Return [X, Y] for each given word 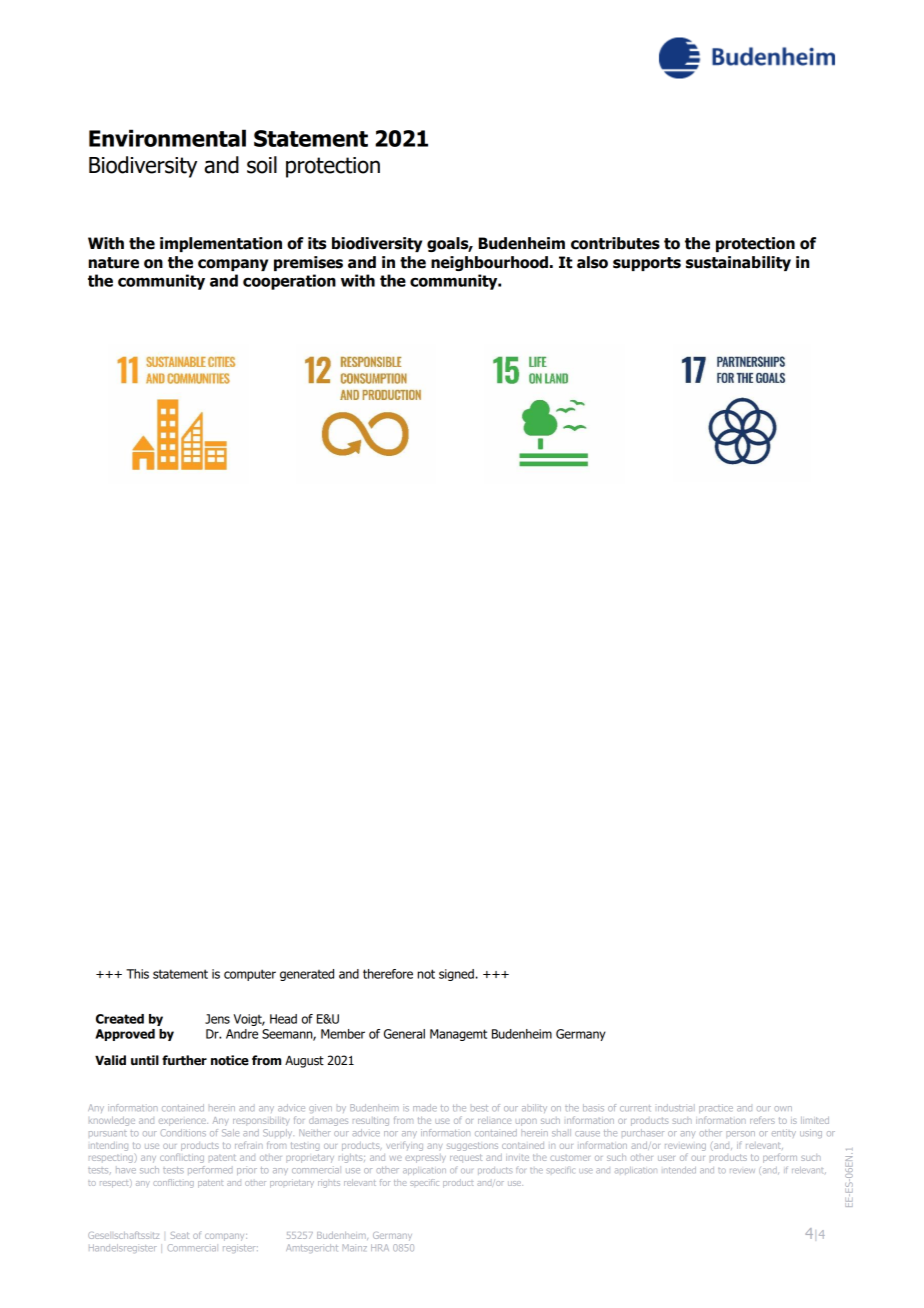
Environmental [167, 138]
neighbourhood [491, 263]
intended [680, 1170]
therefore [388, 974]
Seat [180, 1235]
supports [647, 264]
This [137, 974]
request [466, 1158]
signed [457, 975]
